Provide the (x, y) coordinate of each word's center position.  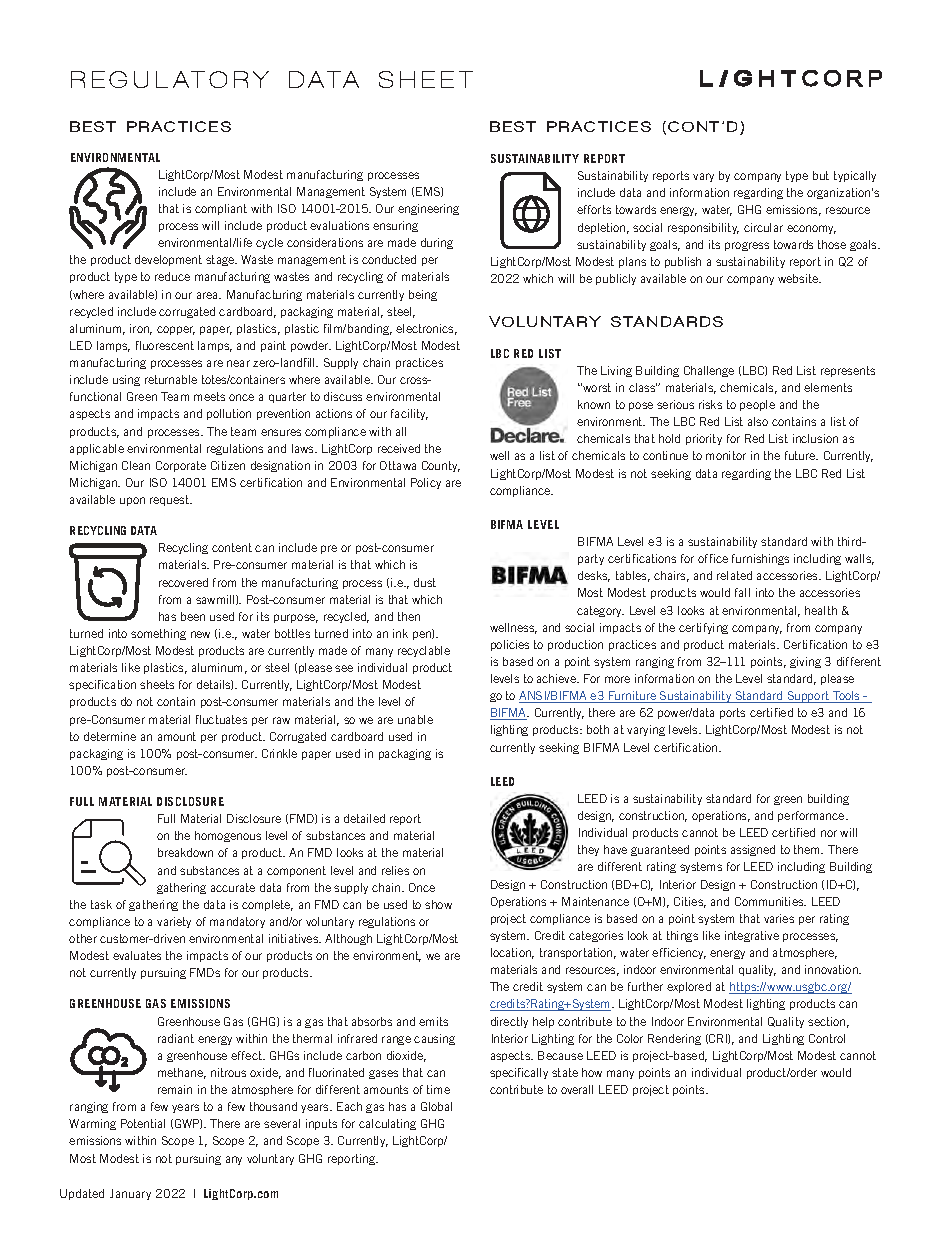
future (801, 455)
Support (808, 697)
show (438, 904)
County (441, 466)
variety (174, 922)
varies (779, 918)
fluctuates (221, 719)
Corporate (181, 466)
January (130, 1194)
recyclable (424, 651)
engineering (428, 209)
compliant (221, 209)
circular (763, 227)
